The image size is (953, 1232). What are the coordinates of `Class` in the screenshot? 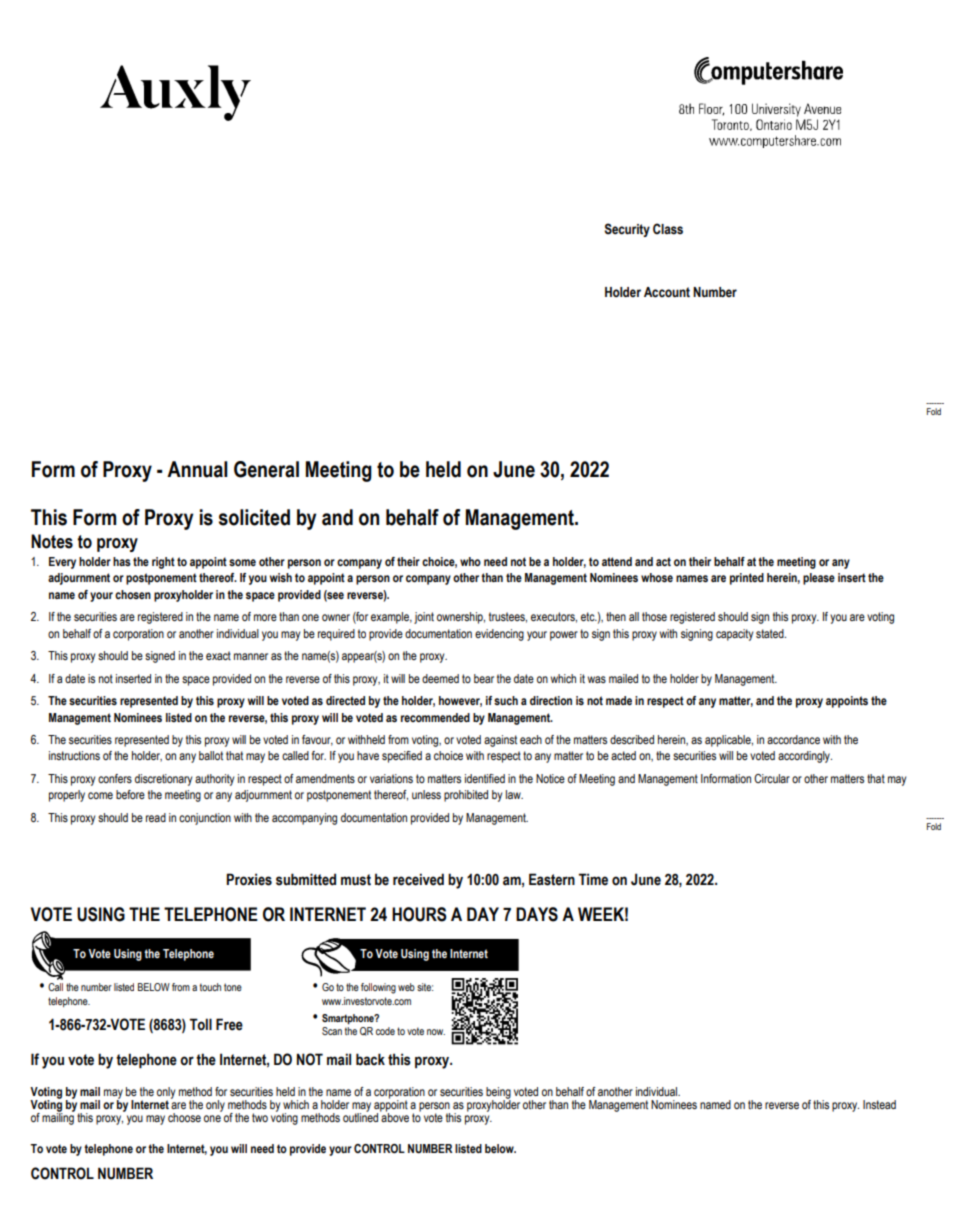 It's located at (668, 229).
